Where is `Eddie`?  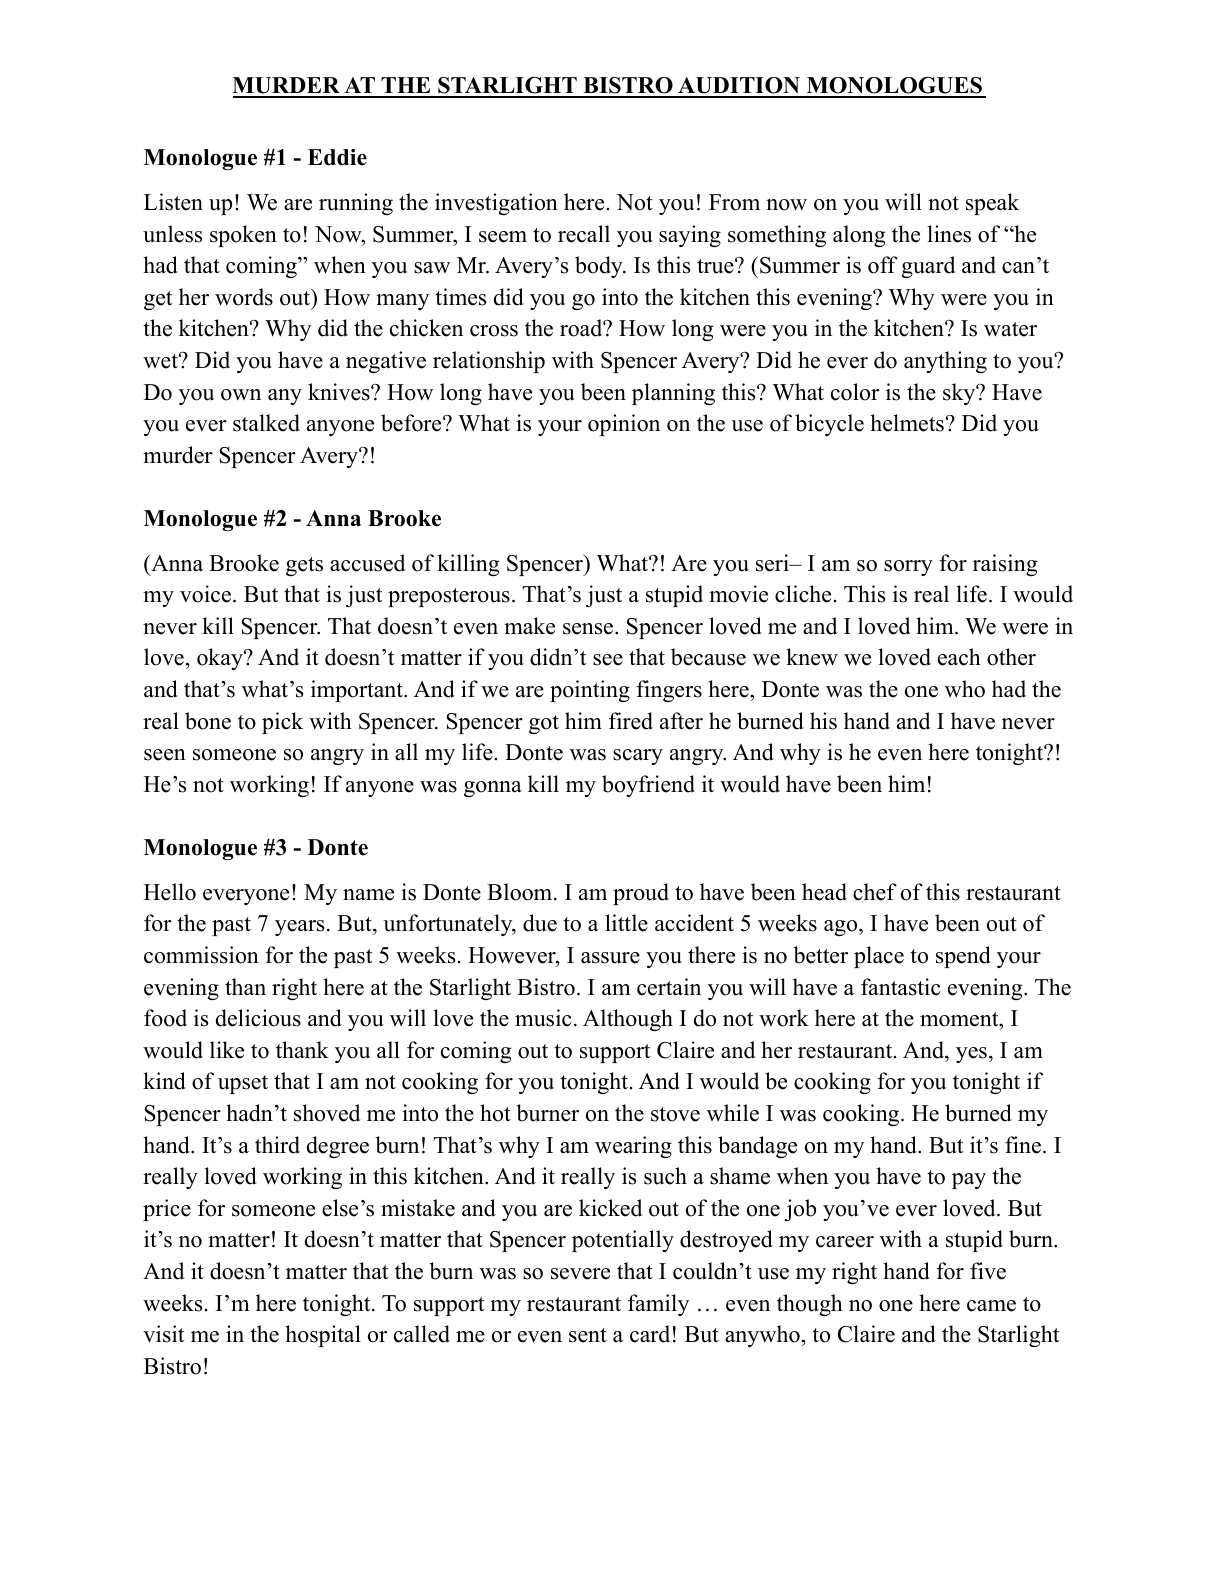
Eddie is located at coordinates (337, 157).
